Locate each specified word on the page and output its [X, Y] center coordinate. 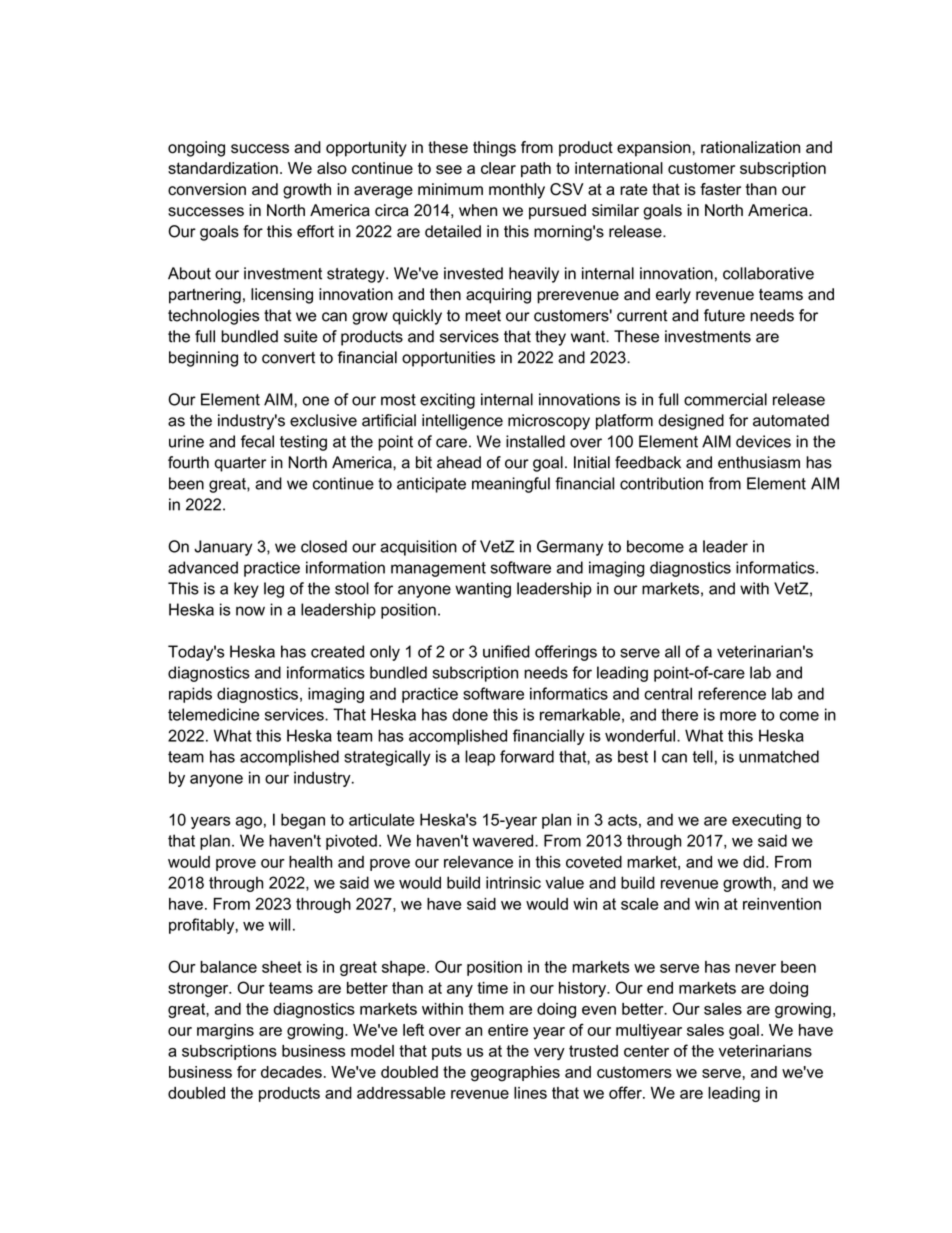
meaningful [511, 485]
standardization [223, 168]
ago [249, 822]
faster [720, 189]
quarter [240, 464]
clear [498, 168]
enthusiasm [759, 462]
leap [480, 758]
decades [291, 1072]
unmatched [779, 756]
